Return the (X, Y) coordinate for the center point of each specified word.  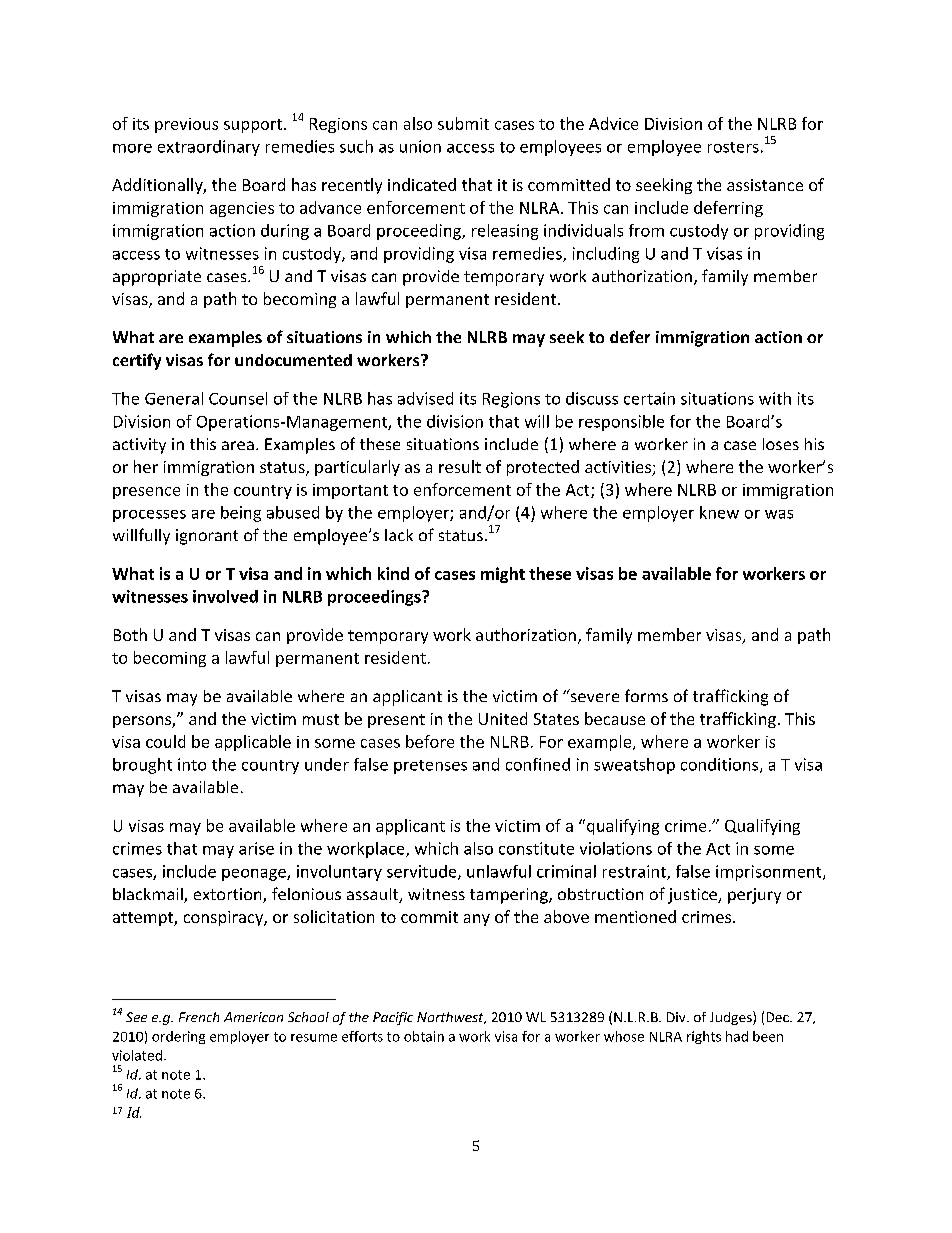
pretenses (430, 767)
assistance (765, 185)
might (503, 575)
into (192, 764)
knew (719, 512)
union (420, 146)
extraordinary (209, 148)
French (199, 1017)
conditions (721, 765)
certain (649, 398)
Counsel (238, 398)
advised (425, 398)
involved (225, 596)
